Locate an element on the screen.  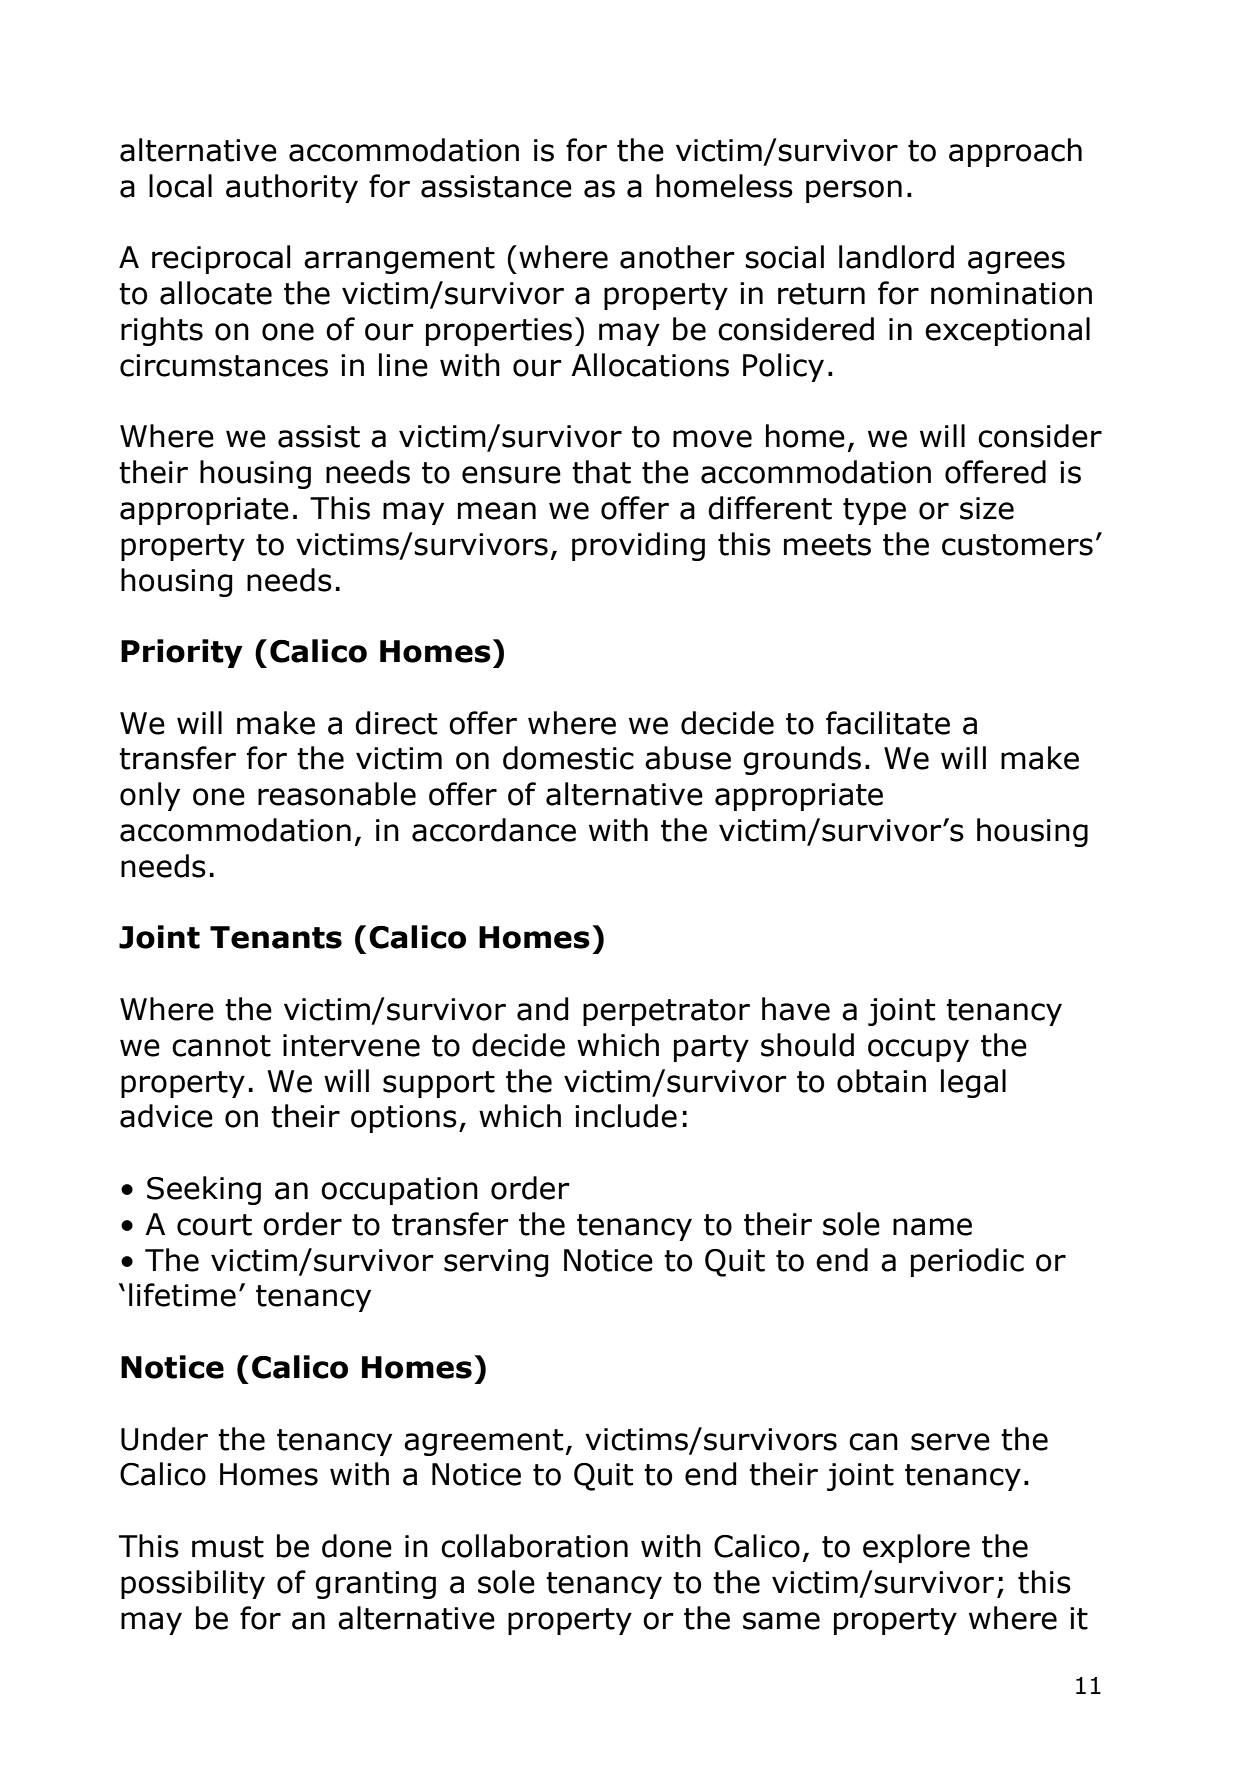
domestic is located at coordinates (568, 758).
